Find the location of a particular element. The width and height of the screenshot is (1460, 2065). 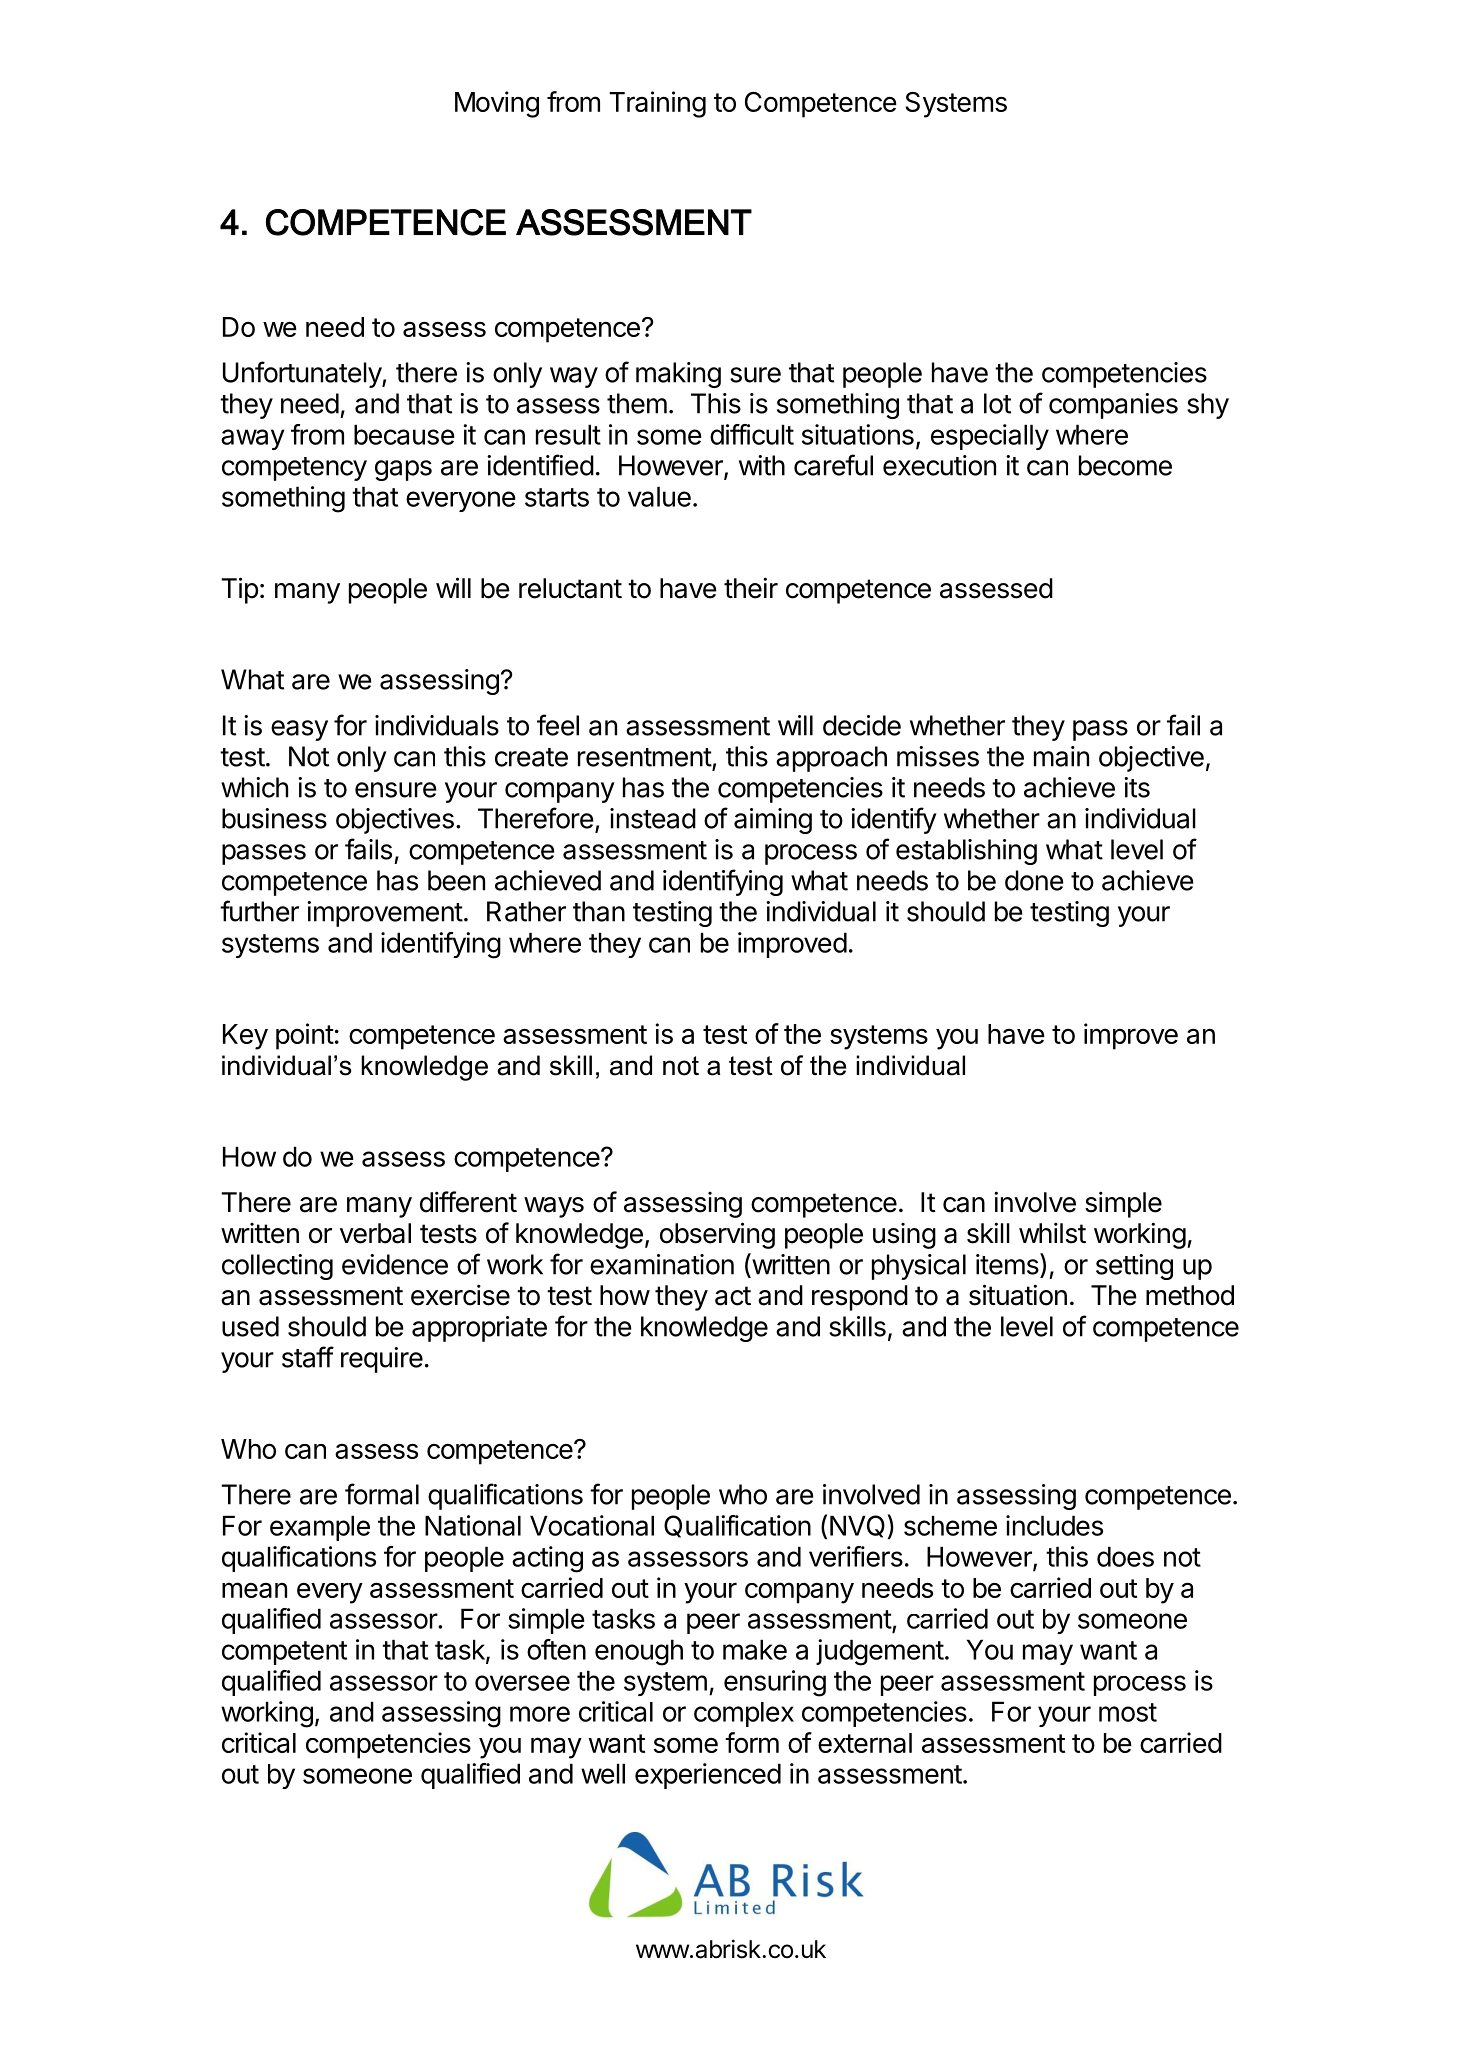

companies is located at coordinates (1113, 406).
